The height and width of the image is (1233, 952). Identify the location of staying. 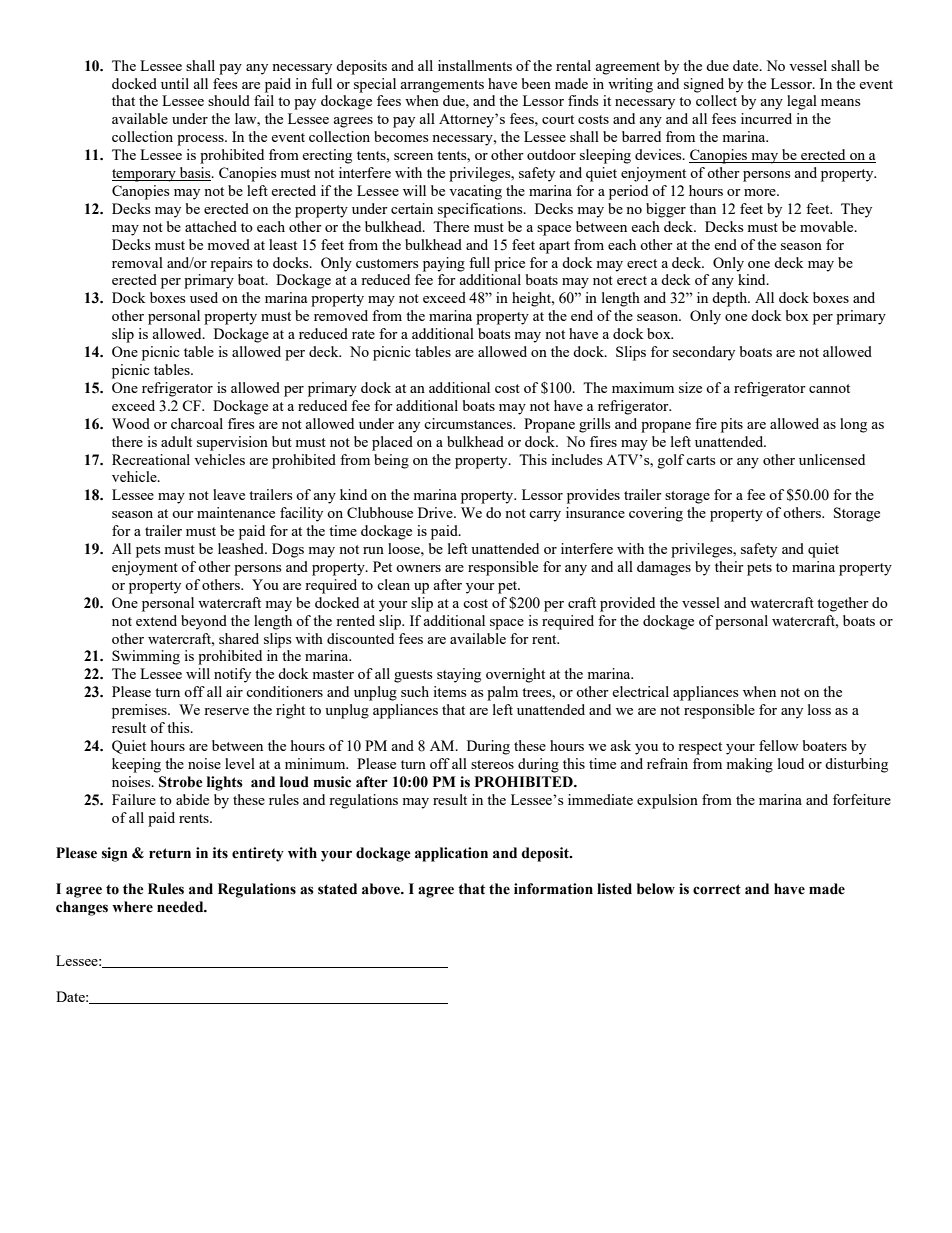
(459, 675).
